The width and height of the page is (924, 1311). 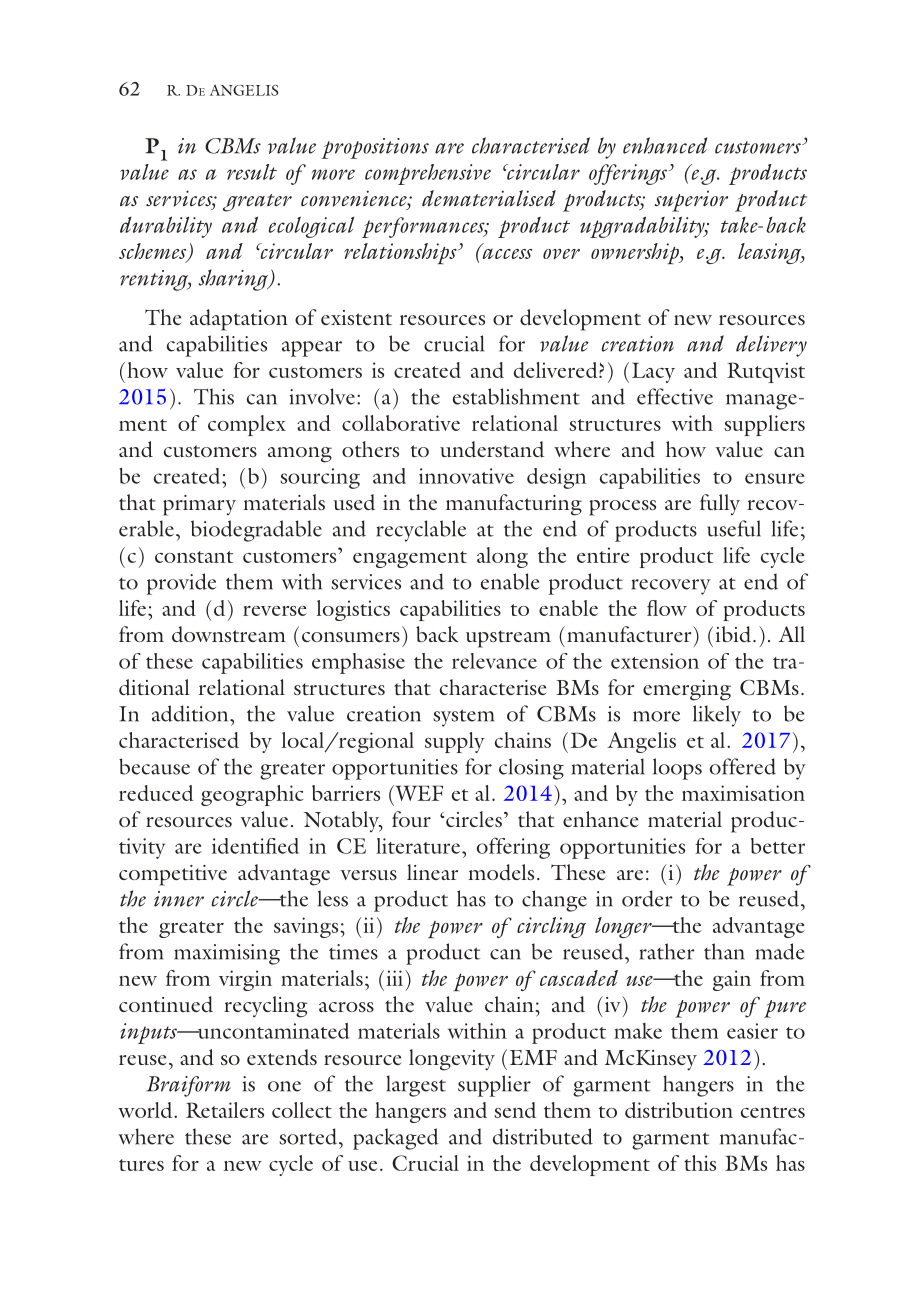 I want to click on than, so click(x=724, y=951).
